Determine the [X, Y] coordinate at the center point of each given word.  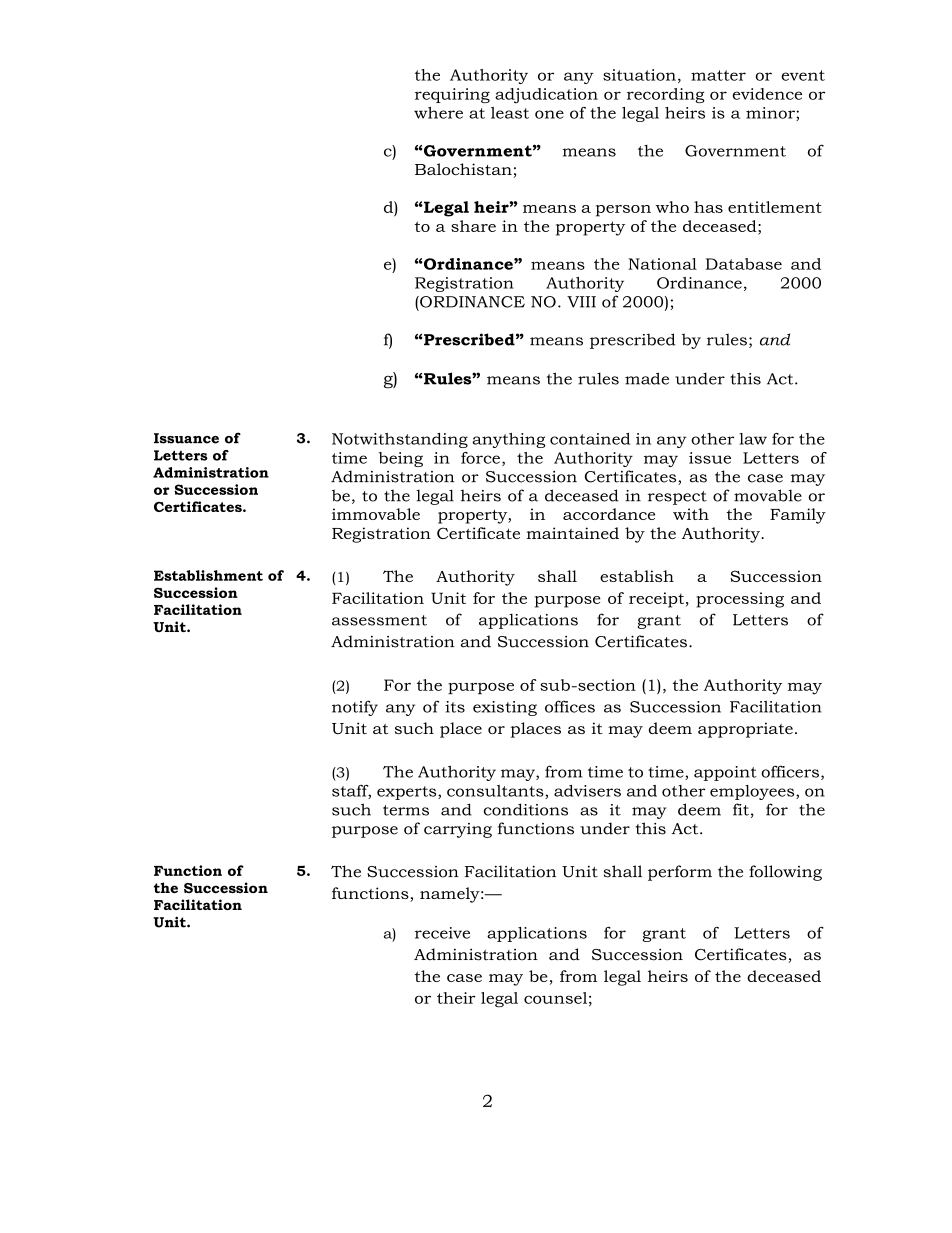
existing [505, 708]
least [510, 113]
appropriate [745, 730]
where [438, 113]
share [473, 226]
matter [718, 75]
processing [740, 600]
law [753, 439]
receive [442, 933]
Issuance [186, 438]
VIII [581, 302]
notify [355, 708]
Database [744, 264]
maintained [572, 533]
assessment [379, 620]
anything [508, 440]
